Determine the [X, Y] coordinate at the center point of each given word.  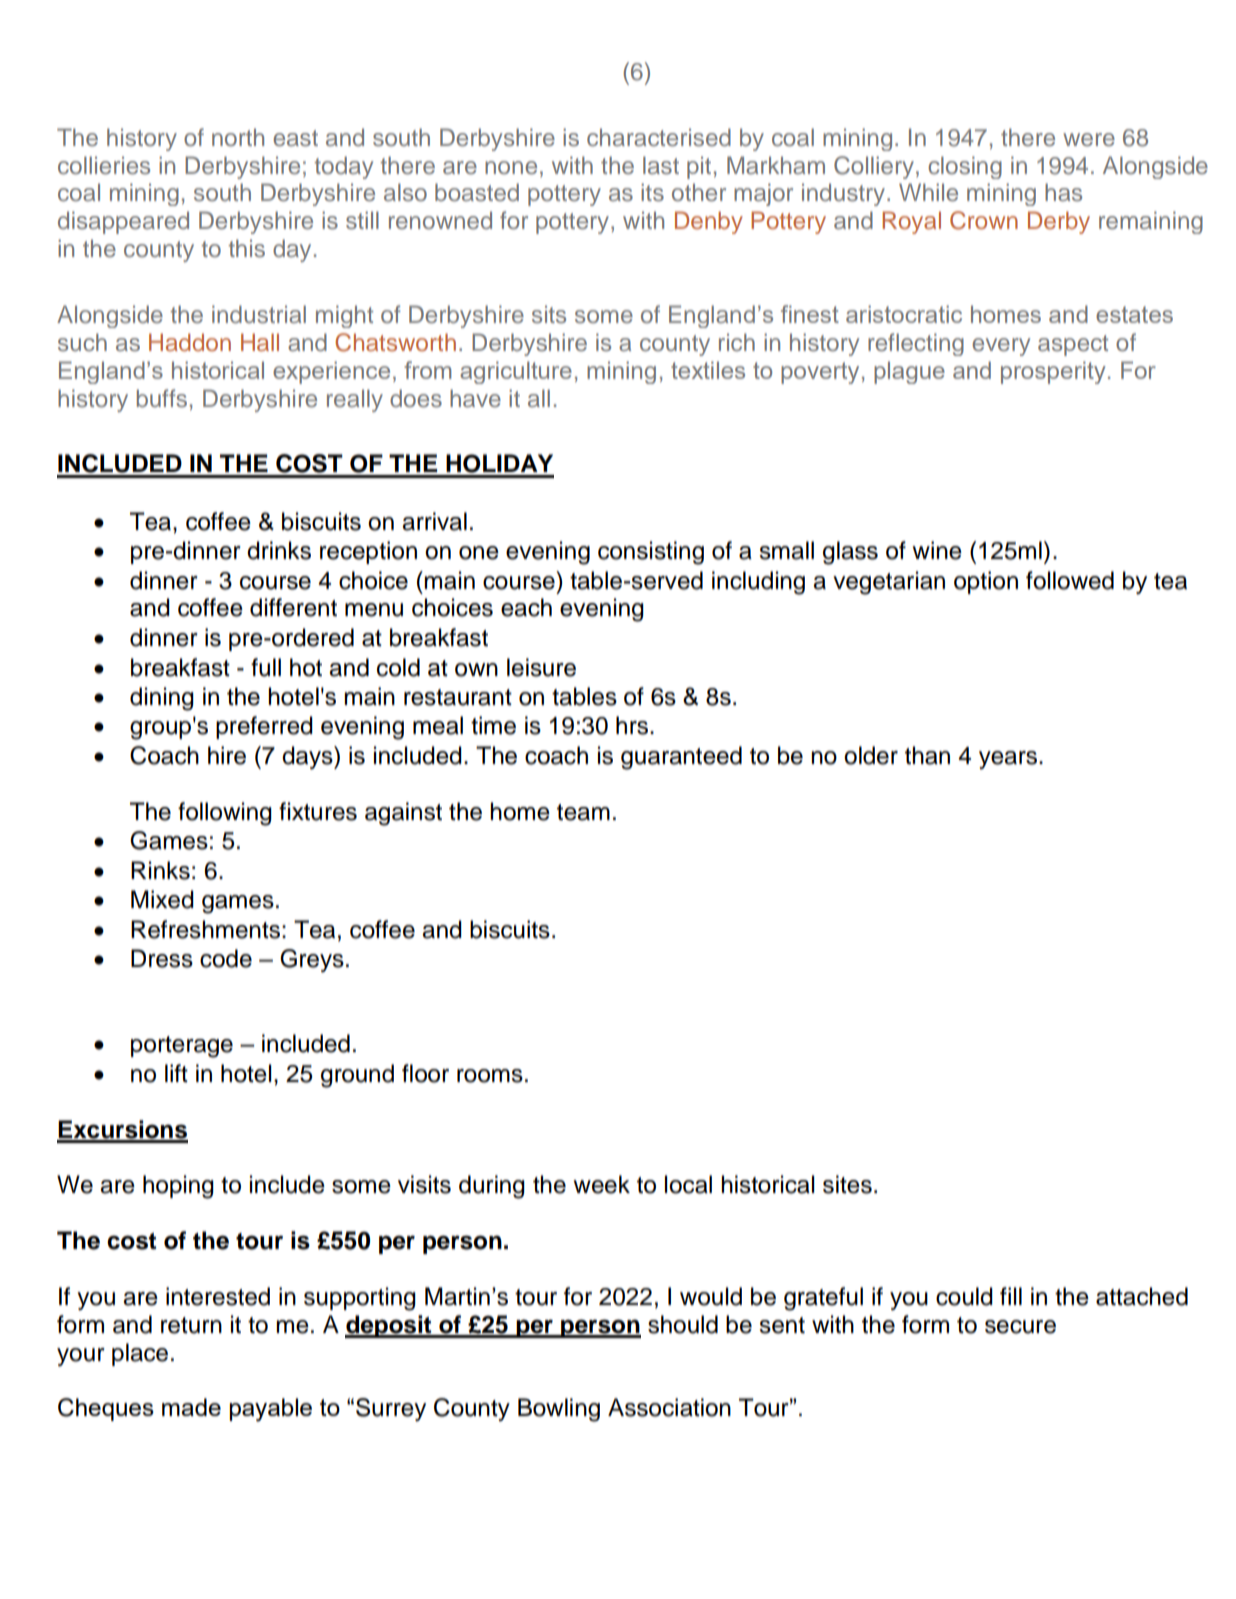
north [238, 137]
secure [1020, 1327]
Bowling [559, 1410]
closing [965, 167]
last [661, 165]
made [191, 1407]
